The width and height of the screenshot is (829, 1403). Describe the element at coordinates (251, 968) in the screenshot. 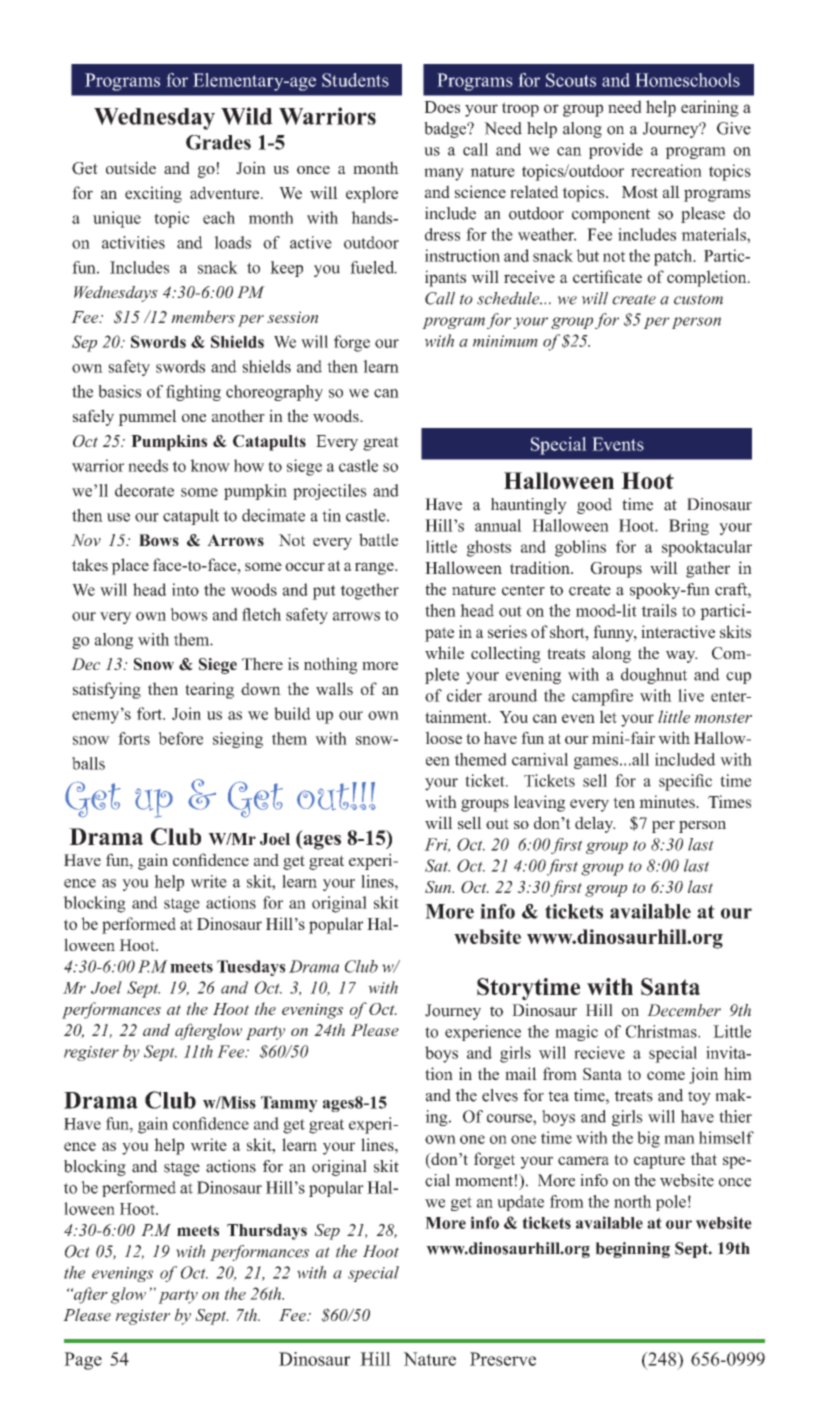

I see `Tuesdays` at that location.
